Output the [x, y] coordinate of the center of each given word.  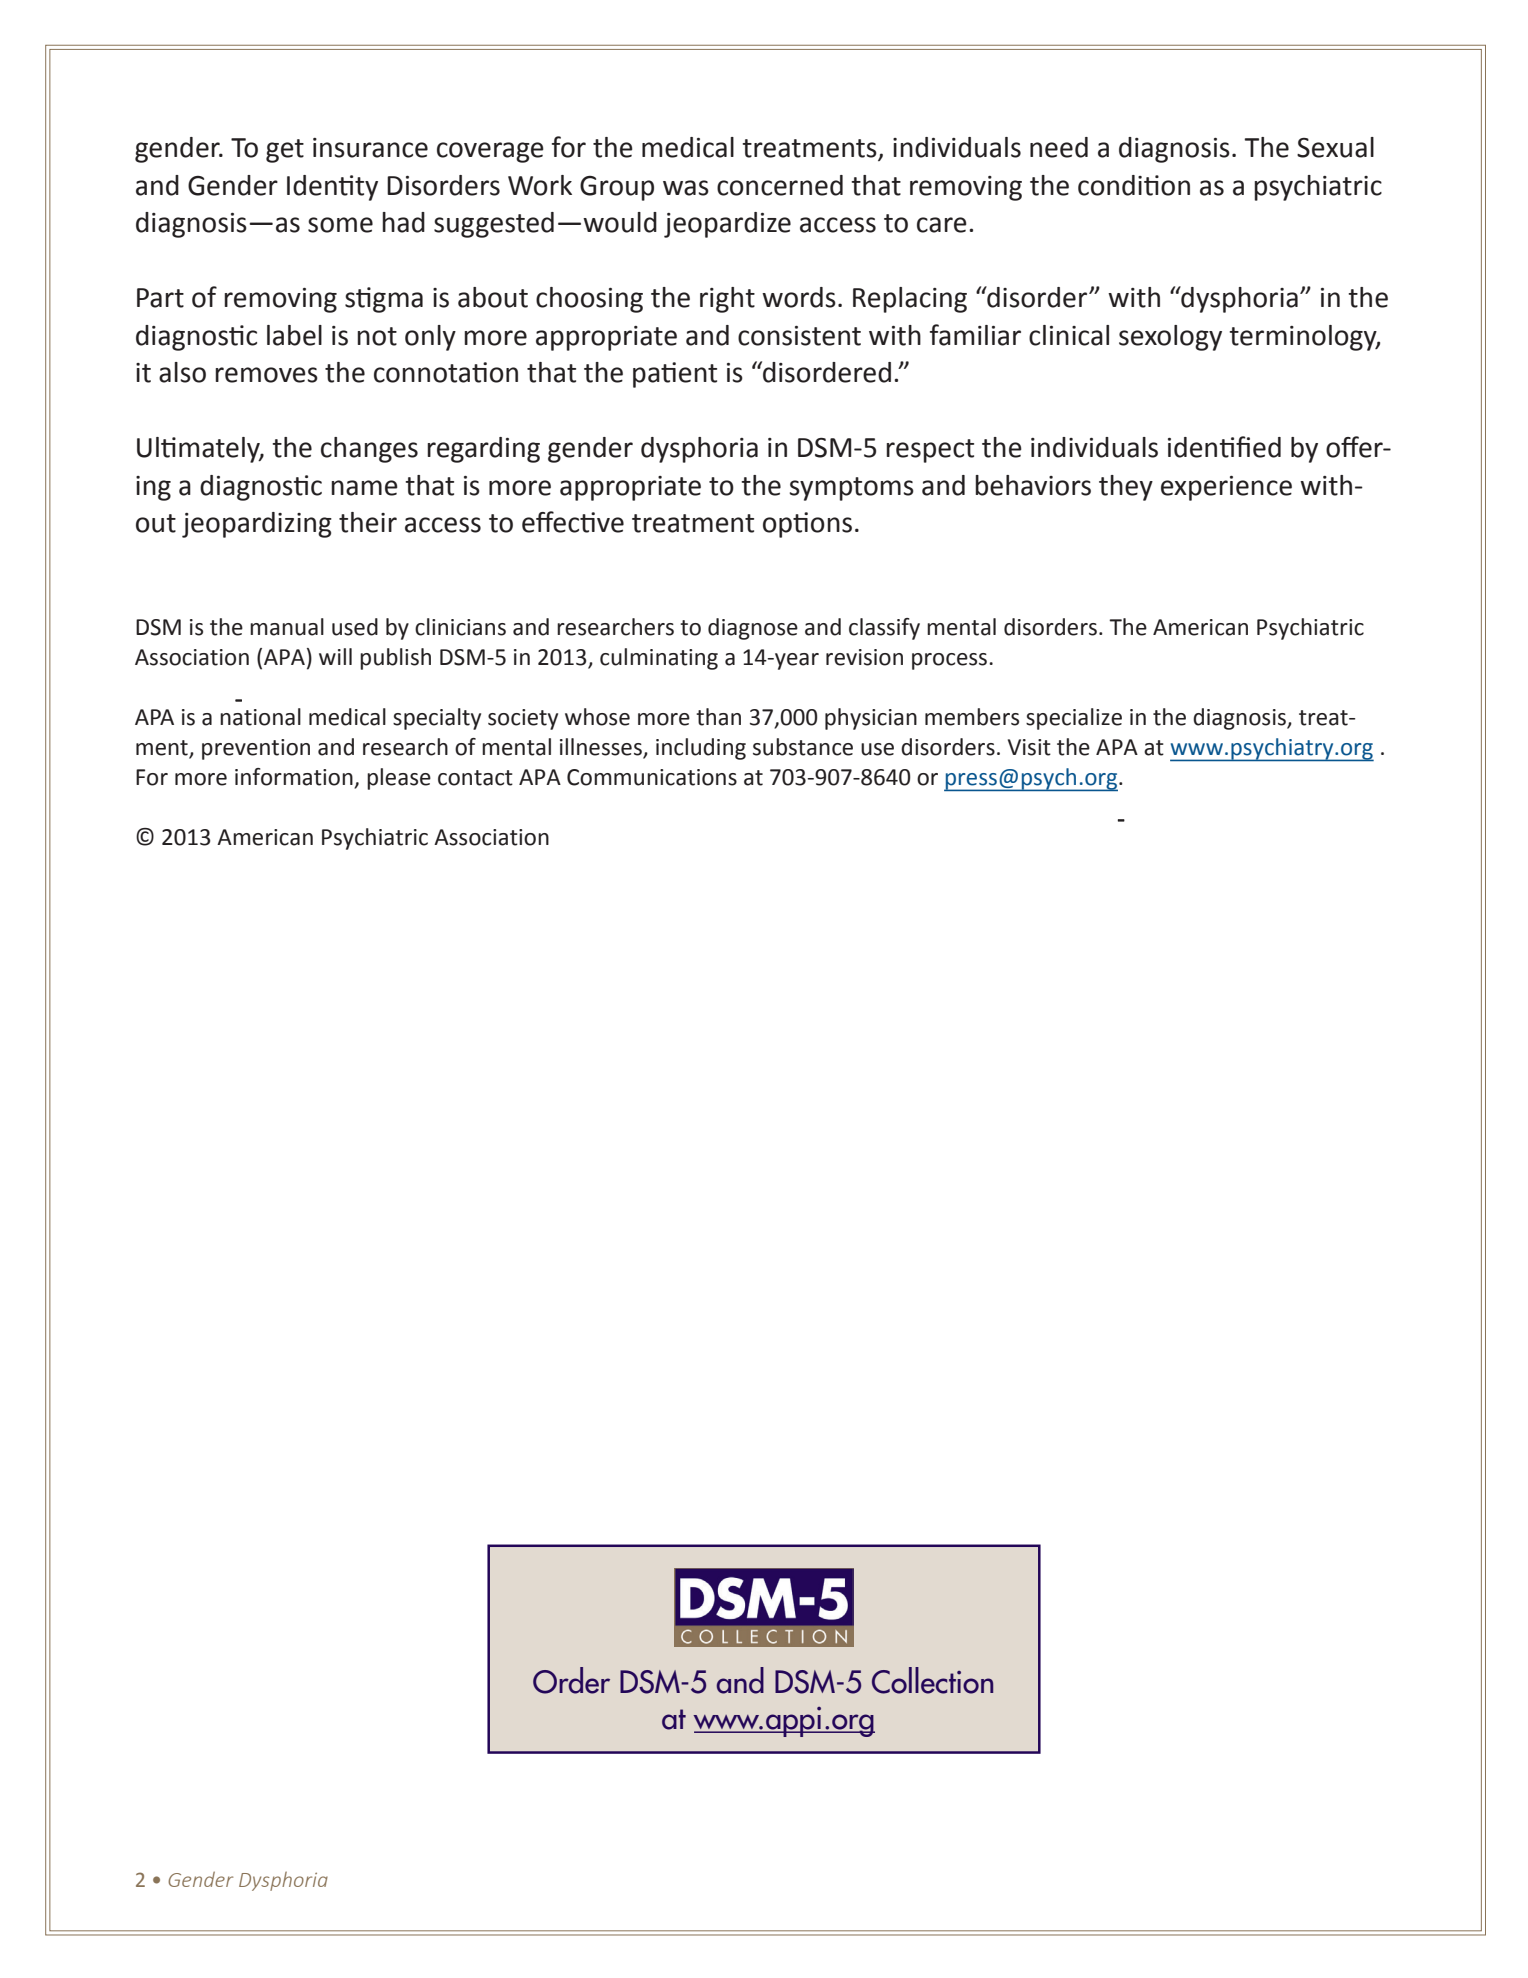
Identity [332, 188]
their [368, 522]
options [807, 525]
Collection [932, 1680]
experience [1226, 488]
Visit [1029, 747]
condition [1134, 185]
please [399, 779]
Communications [652, 777]
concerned [780, 185]
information [295, 778]
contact [475, 778]
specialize [1074, 719]
